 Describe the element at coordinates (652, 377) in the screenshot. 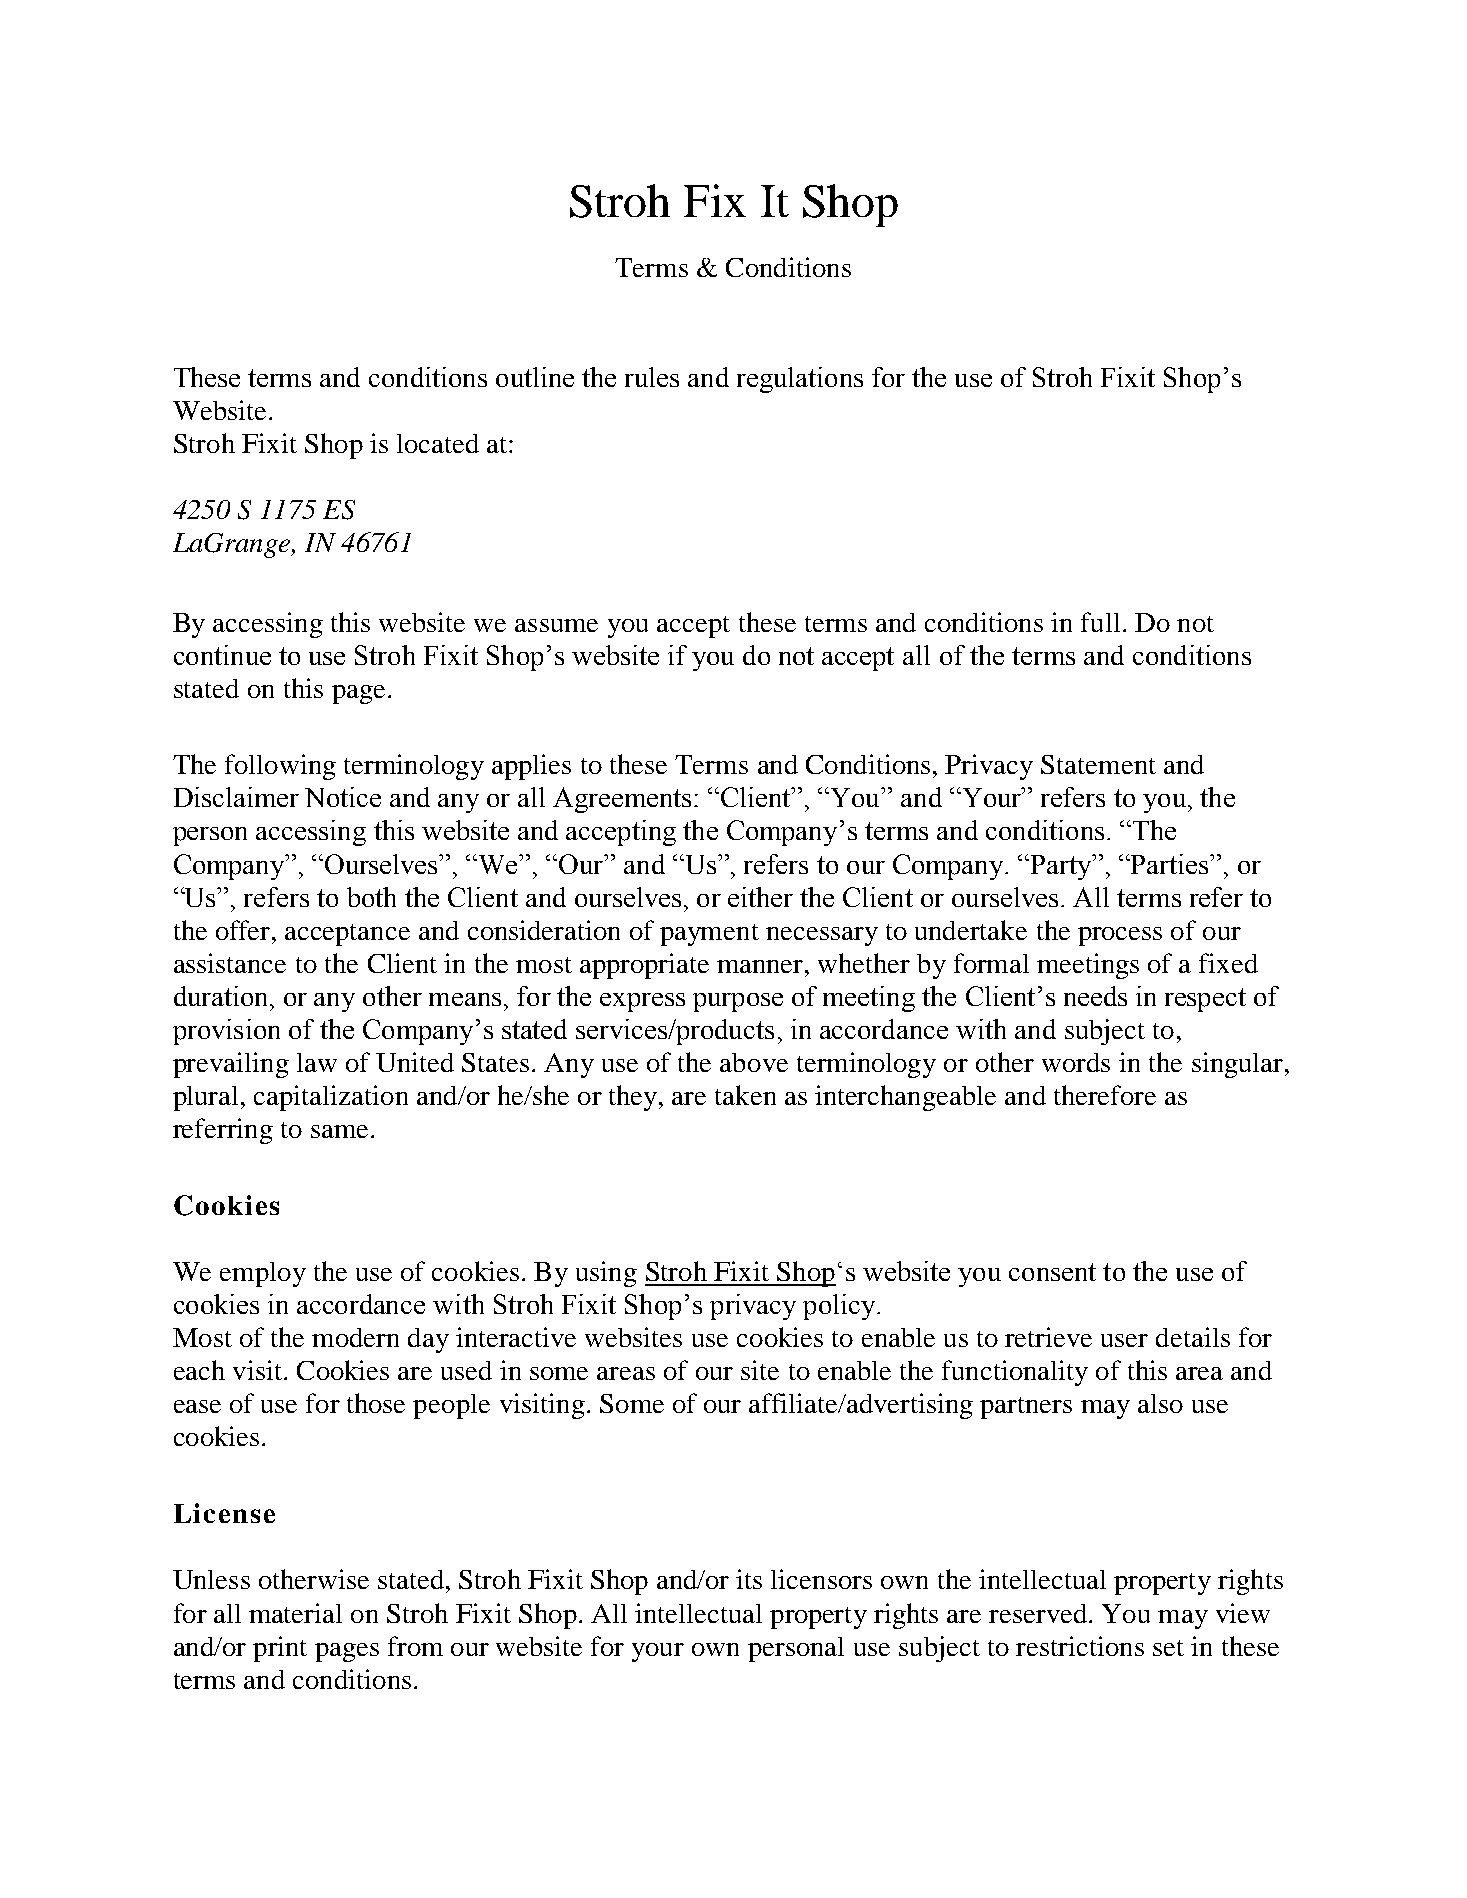

I see `rules` at that location.
